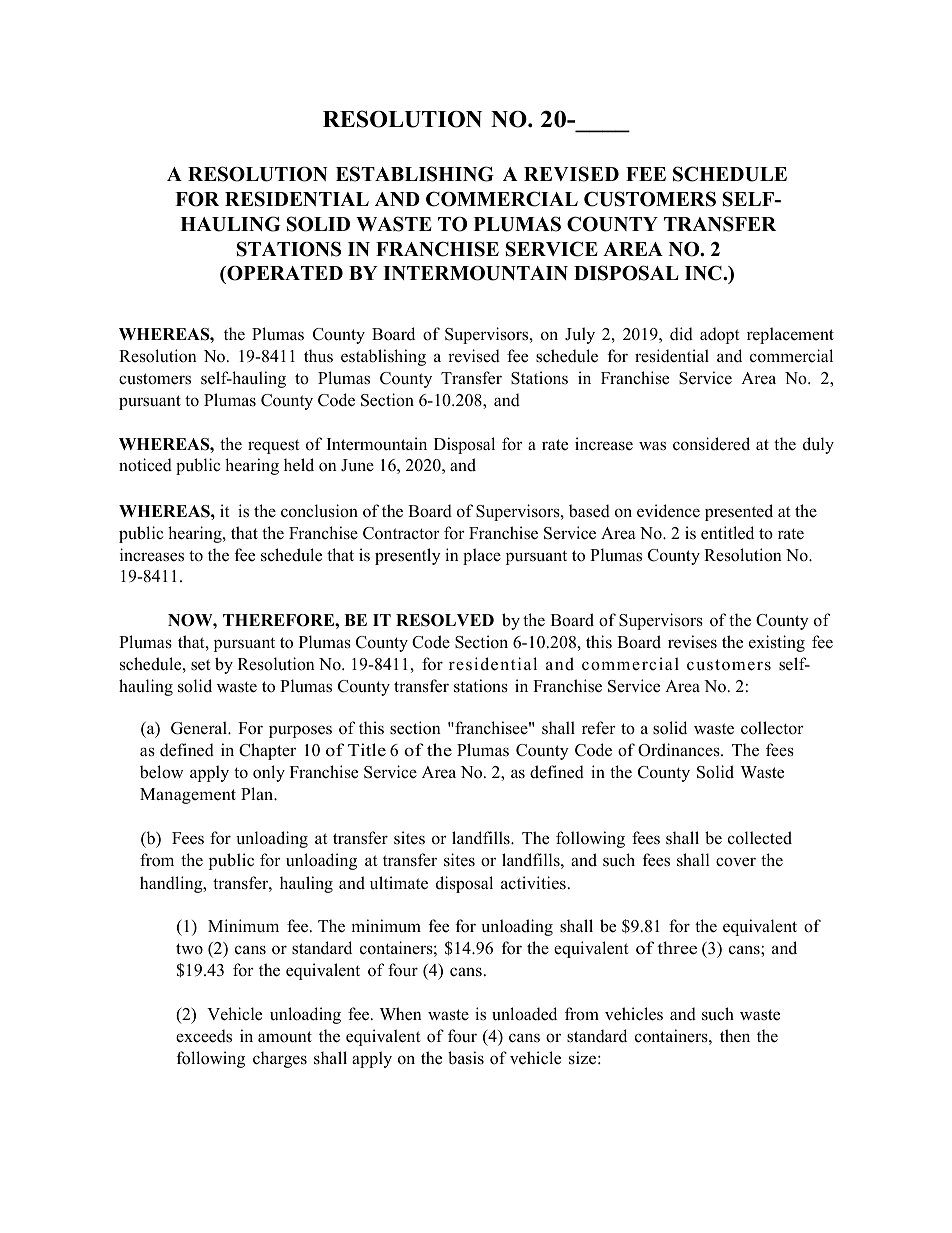 Image resolution: width=952 pixels, height=1233 pixels. What do you see at coordinates (720, 335) in the screenshot?
I see `adopt` at bounding box center [720, 335].
